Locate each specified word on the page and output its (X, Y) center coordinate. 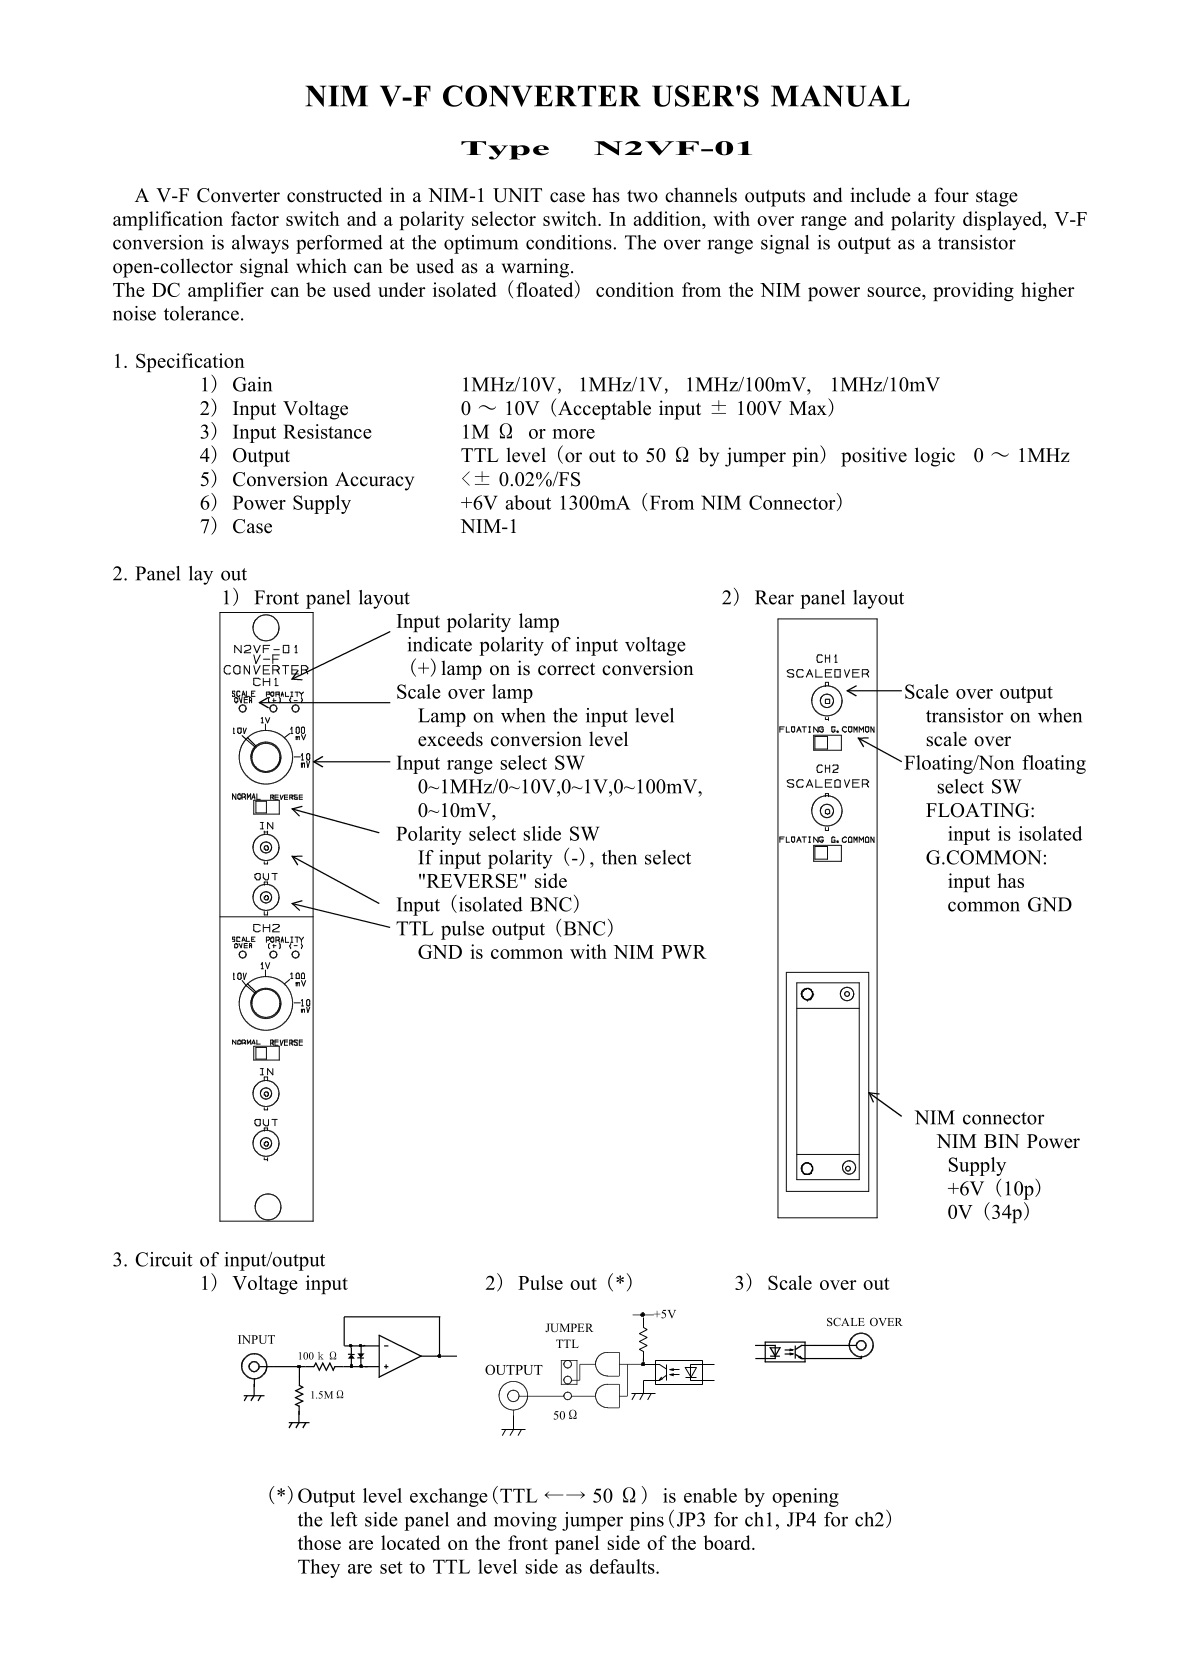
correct (566, 669)
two (642, 196)
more (573, 434)
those (319, 1542)
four (951, 195)
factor (255, 218)
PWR (684, 952)
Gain (252, 384)
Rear (774, 597)
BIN (1001, 1141)
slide (542, 833)
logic (935, 457)
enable (710, 1495)
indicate (440, 644)
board (728, 1542)
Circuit (164, 1259)
